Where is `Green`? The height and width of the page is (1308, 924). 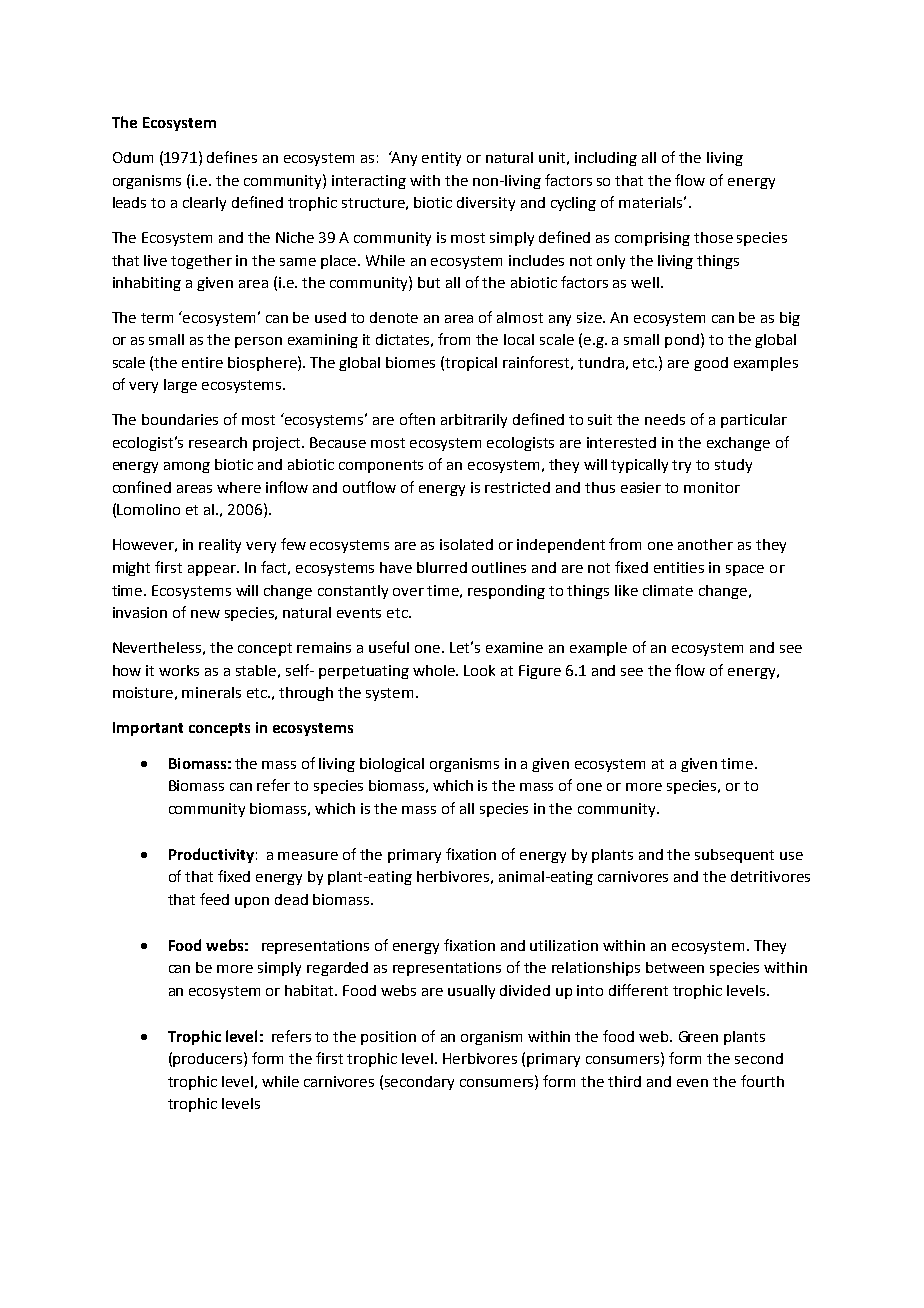 Green is located at coordinates (698, 1036).
